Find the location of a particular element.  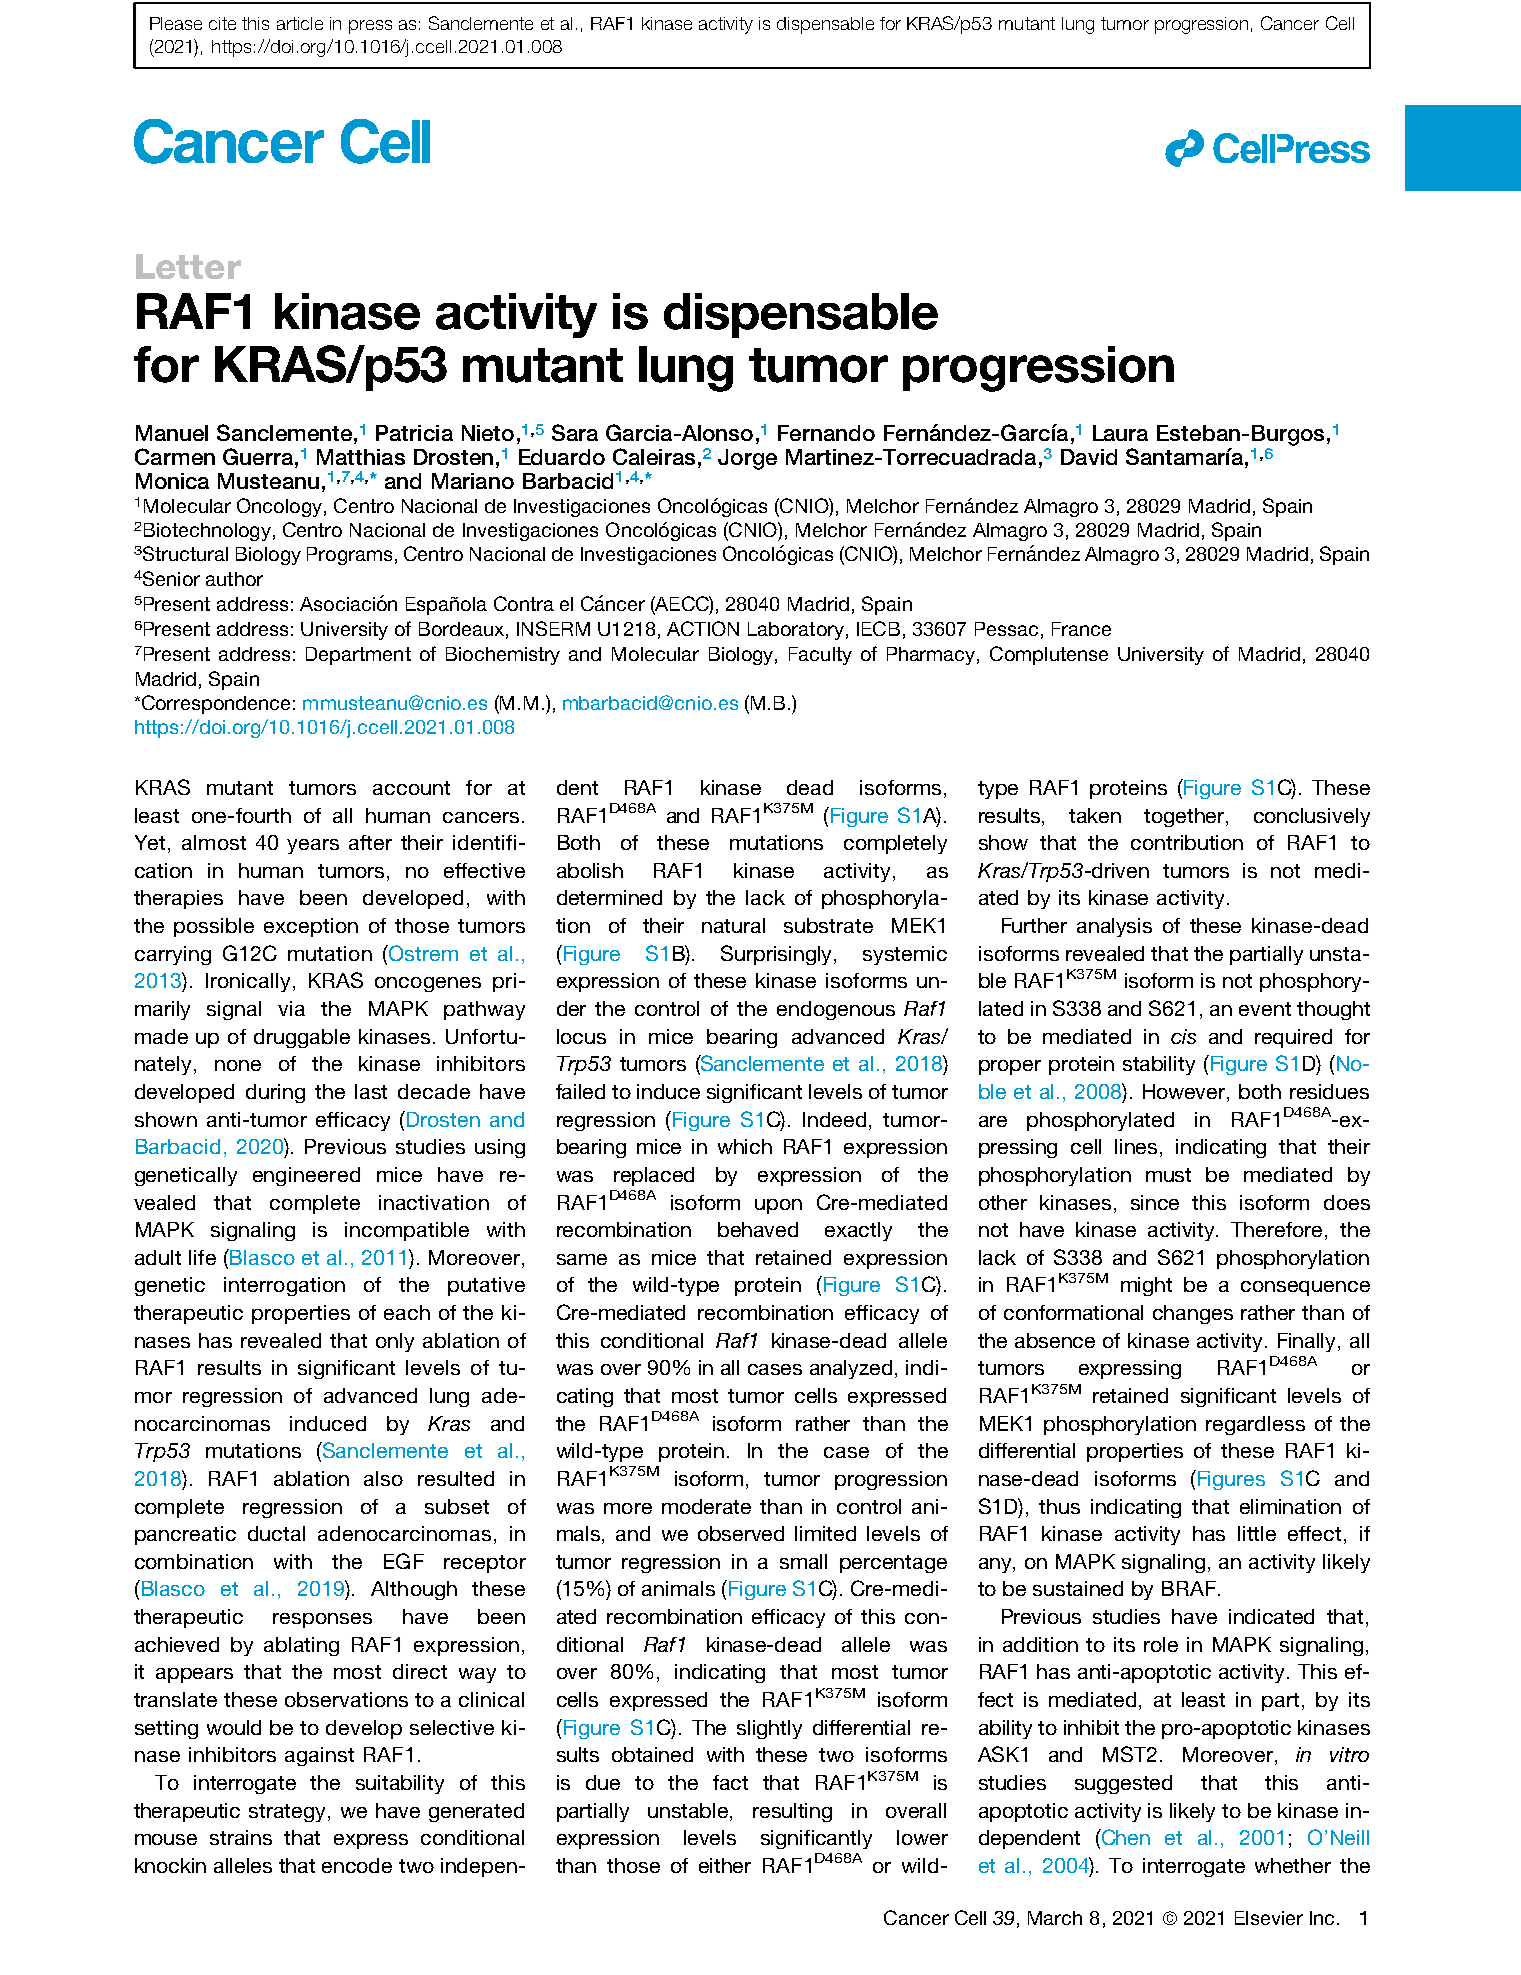

Laura is located at coordinates (1120, 433).
